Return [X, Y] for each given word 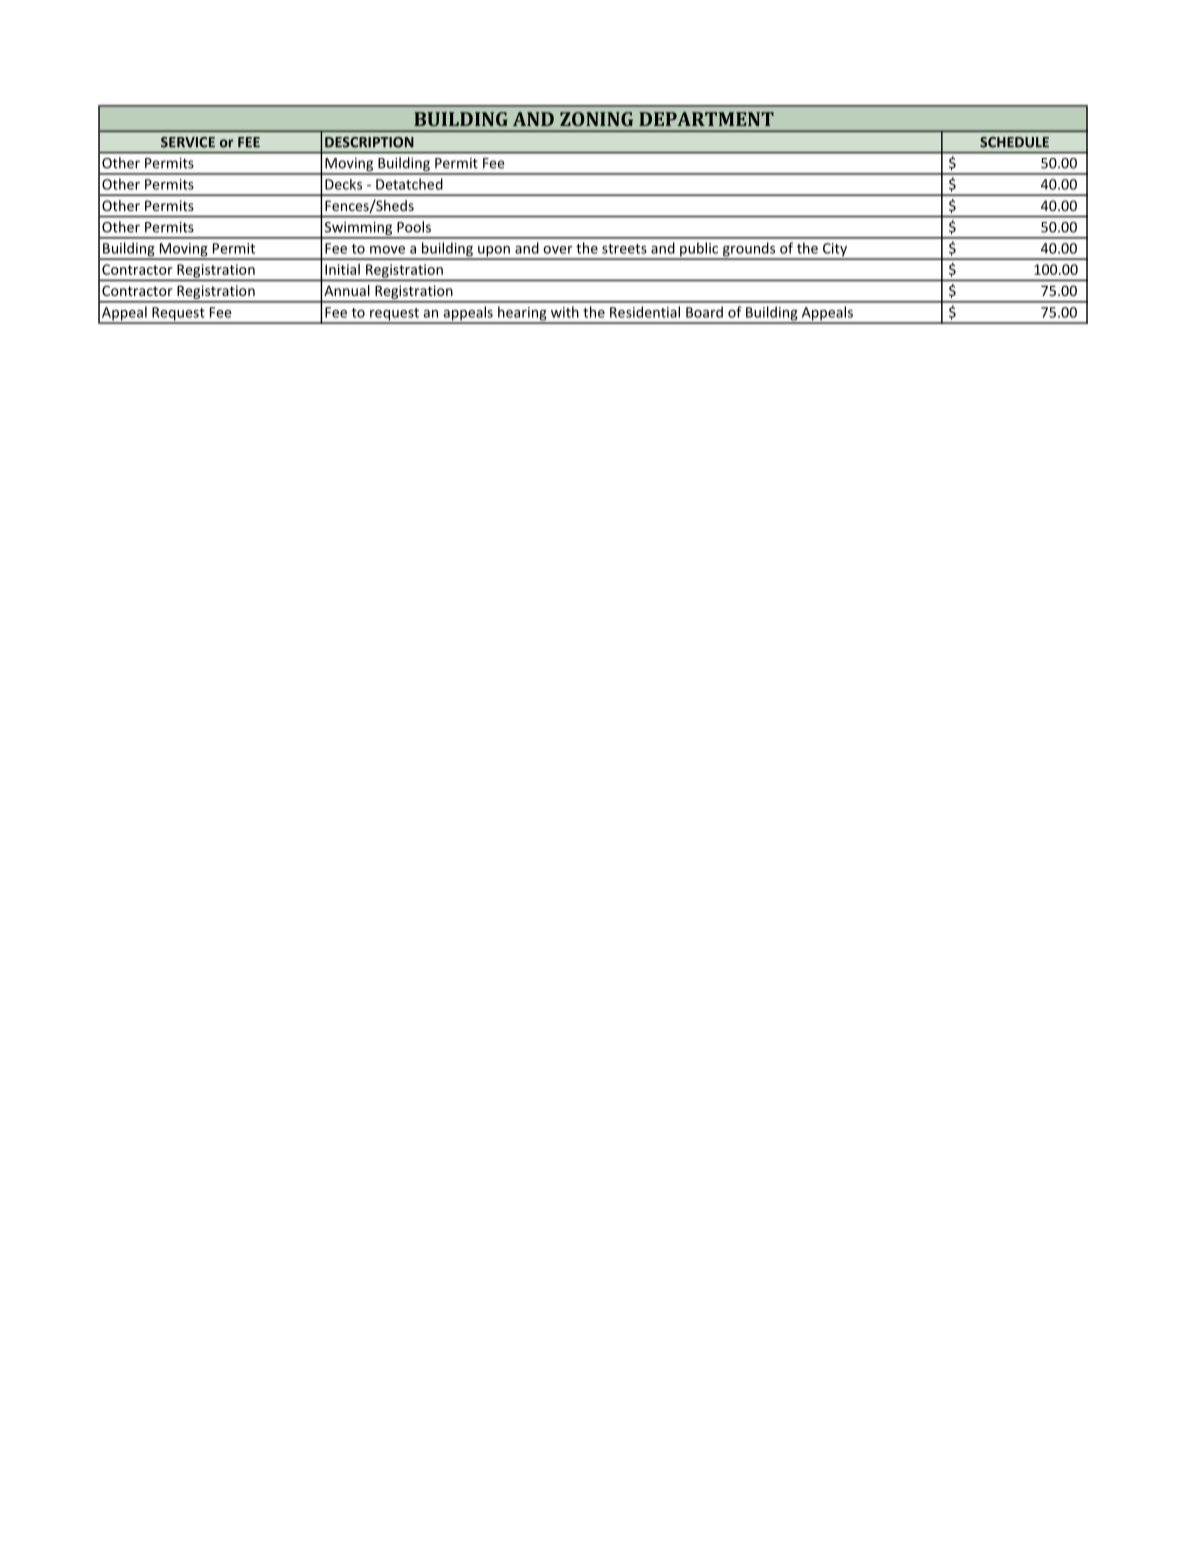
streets [624, 249]
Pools [414, 227]
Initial [342, 269]
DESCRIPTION [369, 142]
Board [704, 312]
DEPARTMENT [706, 119]
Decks [343, 184]
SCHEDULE [1014, 142]
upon [494, 252]
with [565, 312]
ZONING [596, 119]
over [558, 250]
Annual [347, 290]
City [835, 251]
